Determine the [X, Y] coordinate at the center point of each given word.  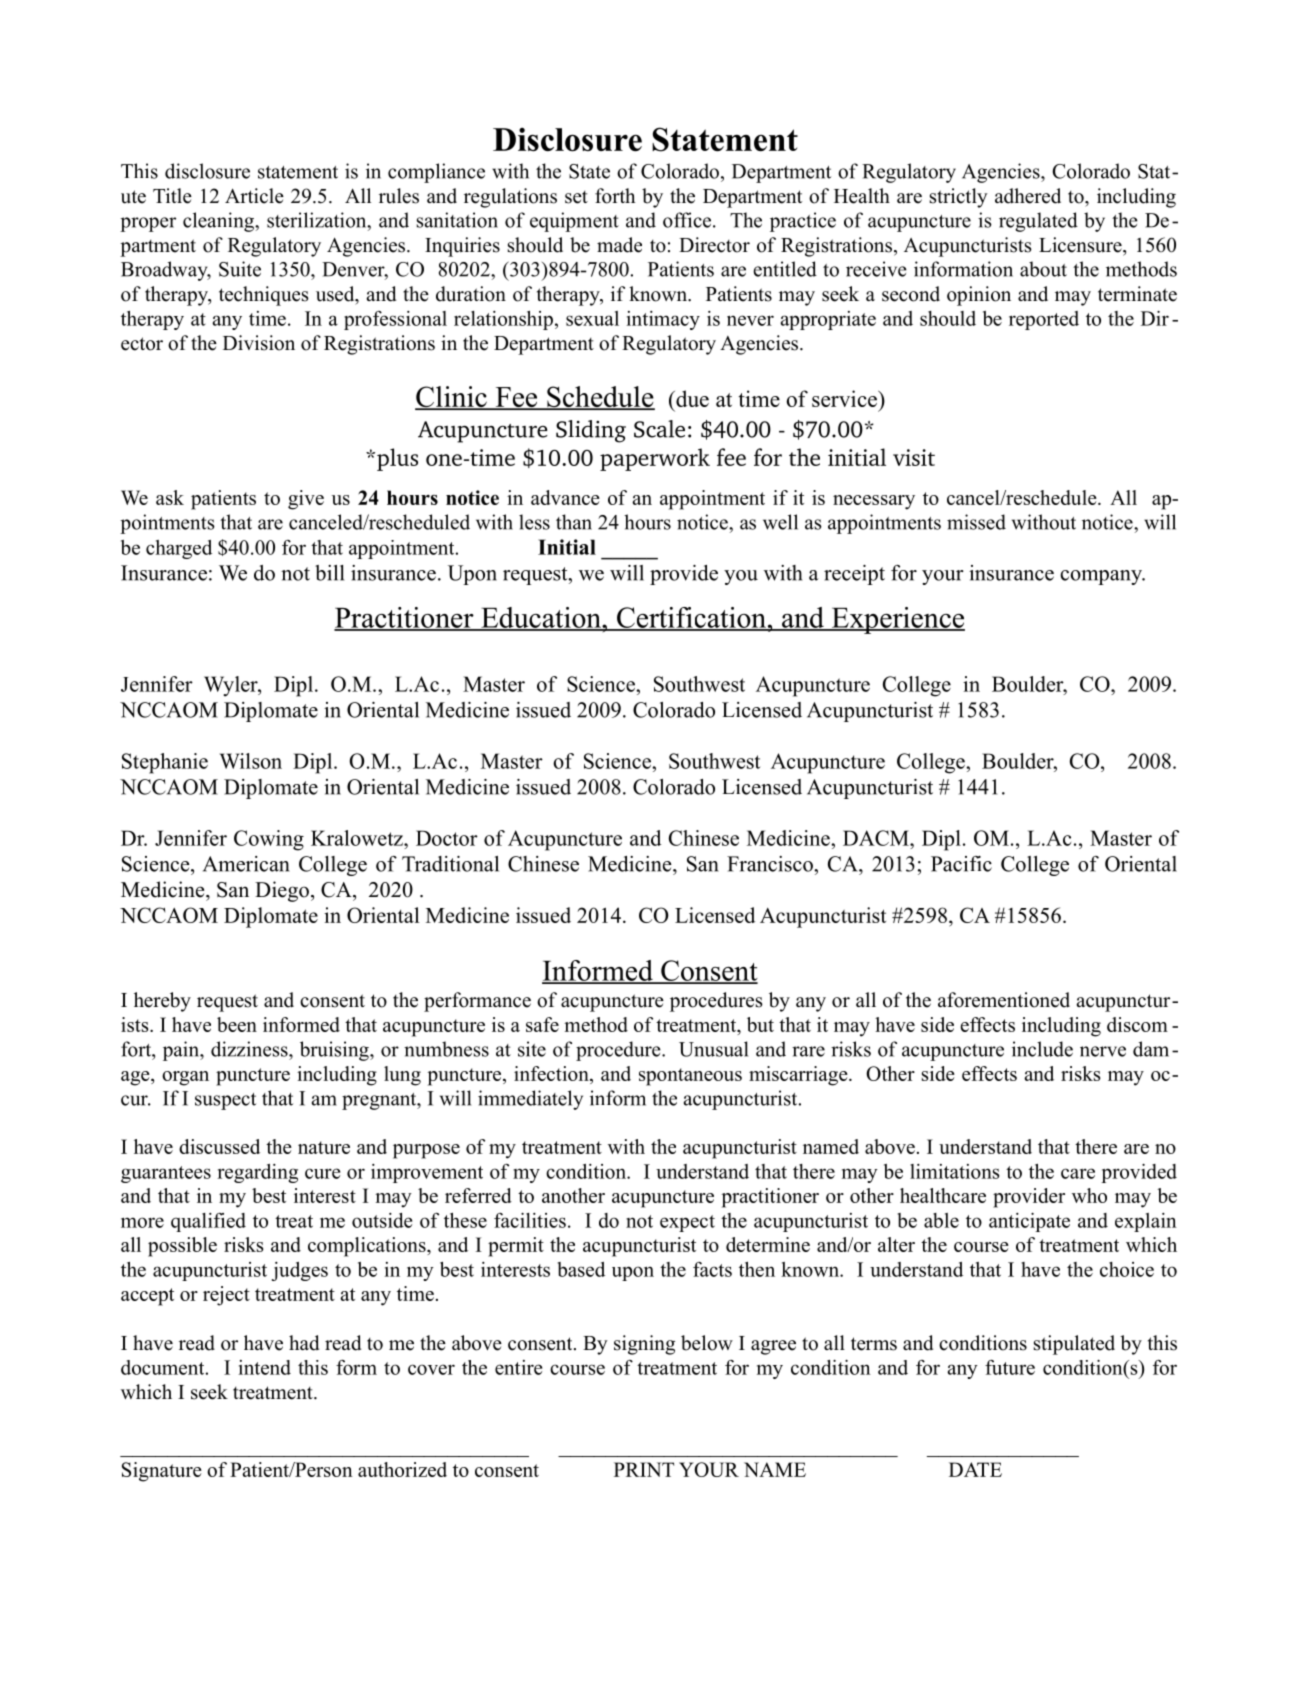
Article [254, 196]
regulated [1038, 222]
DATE [975, 1469]
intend [265, 1367]
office [688, 220]
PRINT [644, 1469]
